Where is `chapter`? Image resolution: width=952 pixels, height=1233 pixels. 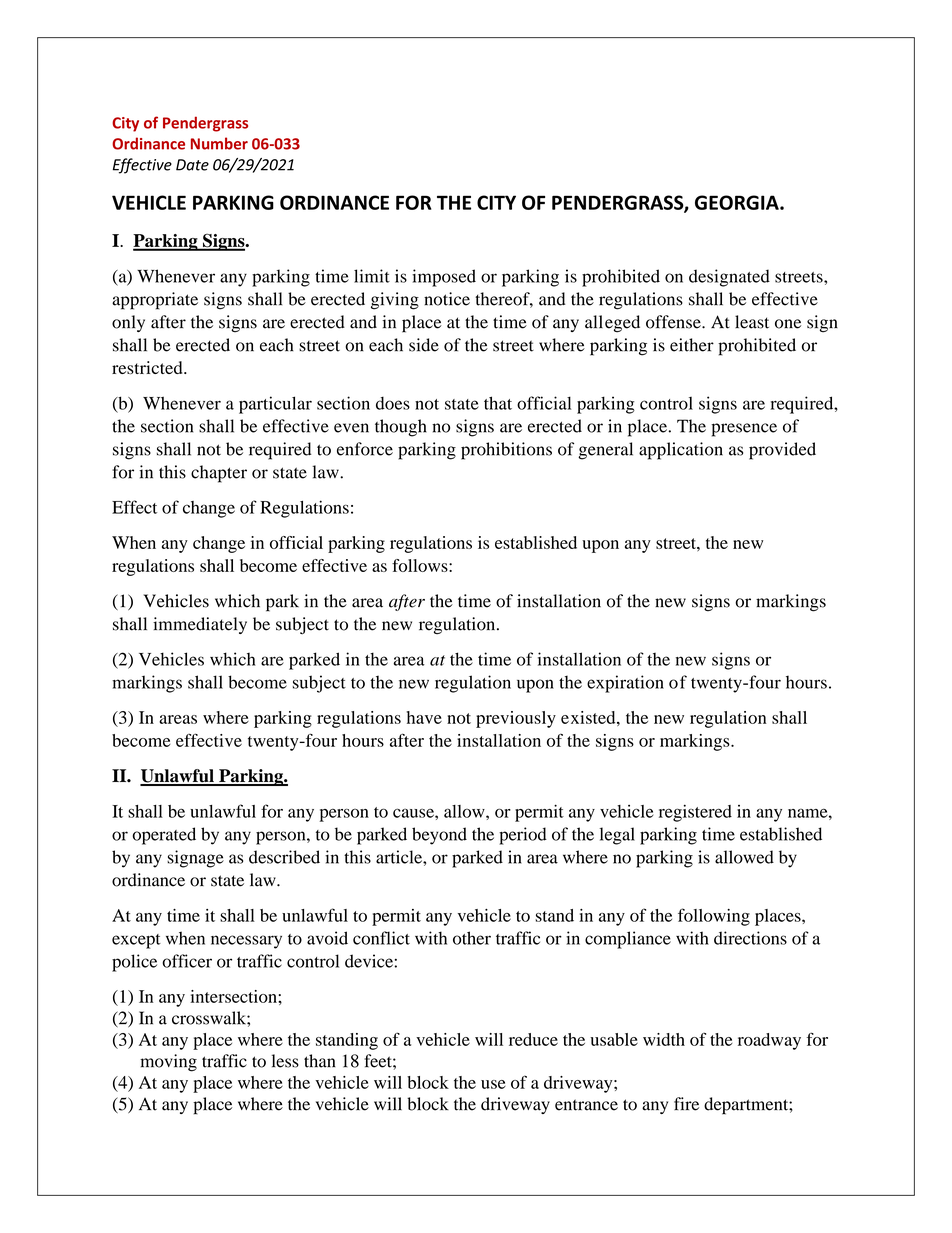 chapter is located at coordinates (219, 474).
